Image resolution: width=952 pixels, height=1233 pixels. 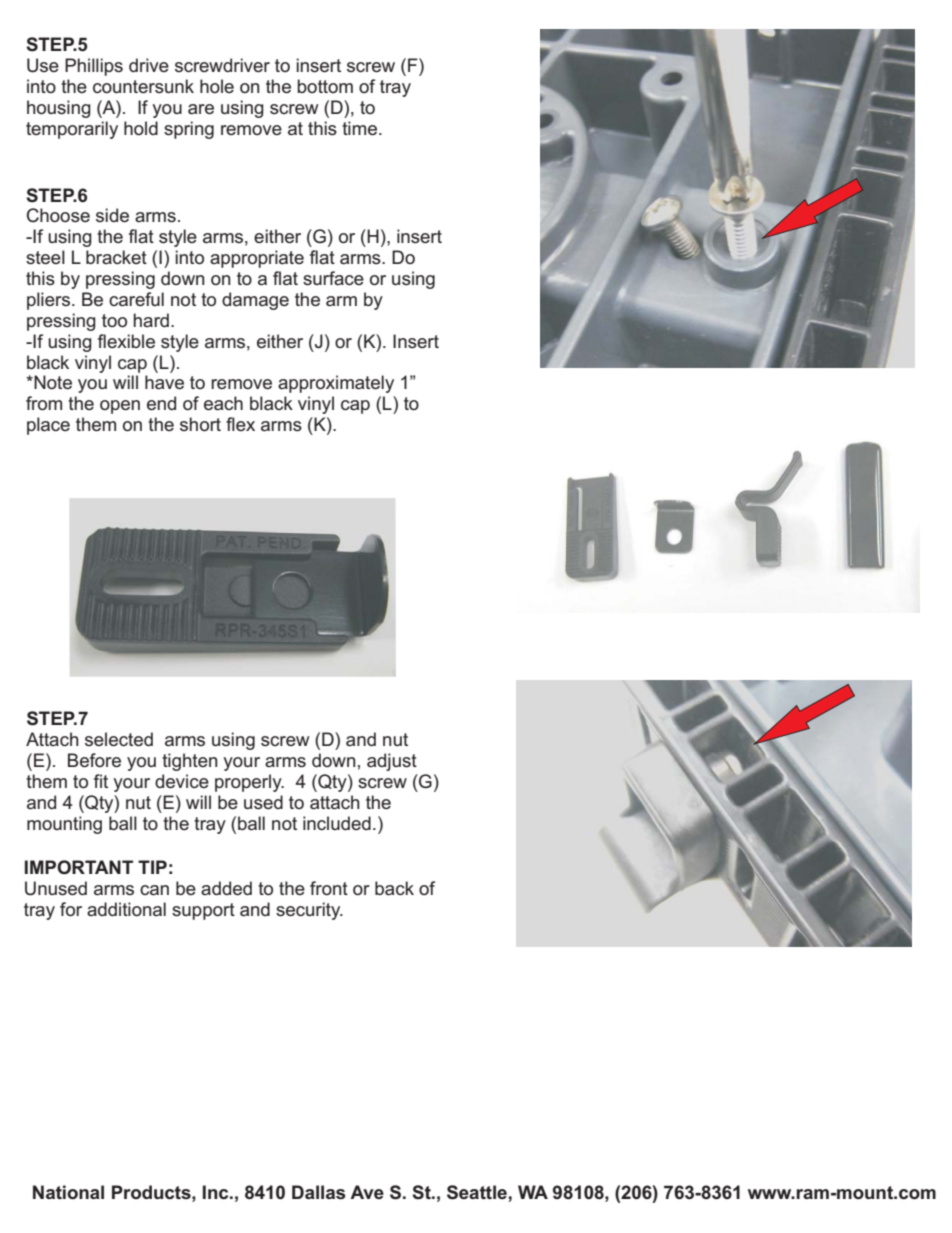 What do you see at coordinates (79, 867) in the screenshot?
I see `IMPORTANT` at bounding box center [79, 867].
